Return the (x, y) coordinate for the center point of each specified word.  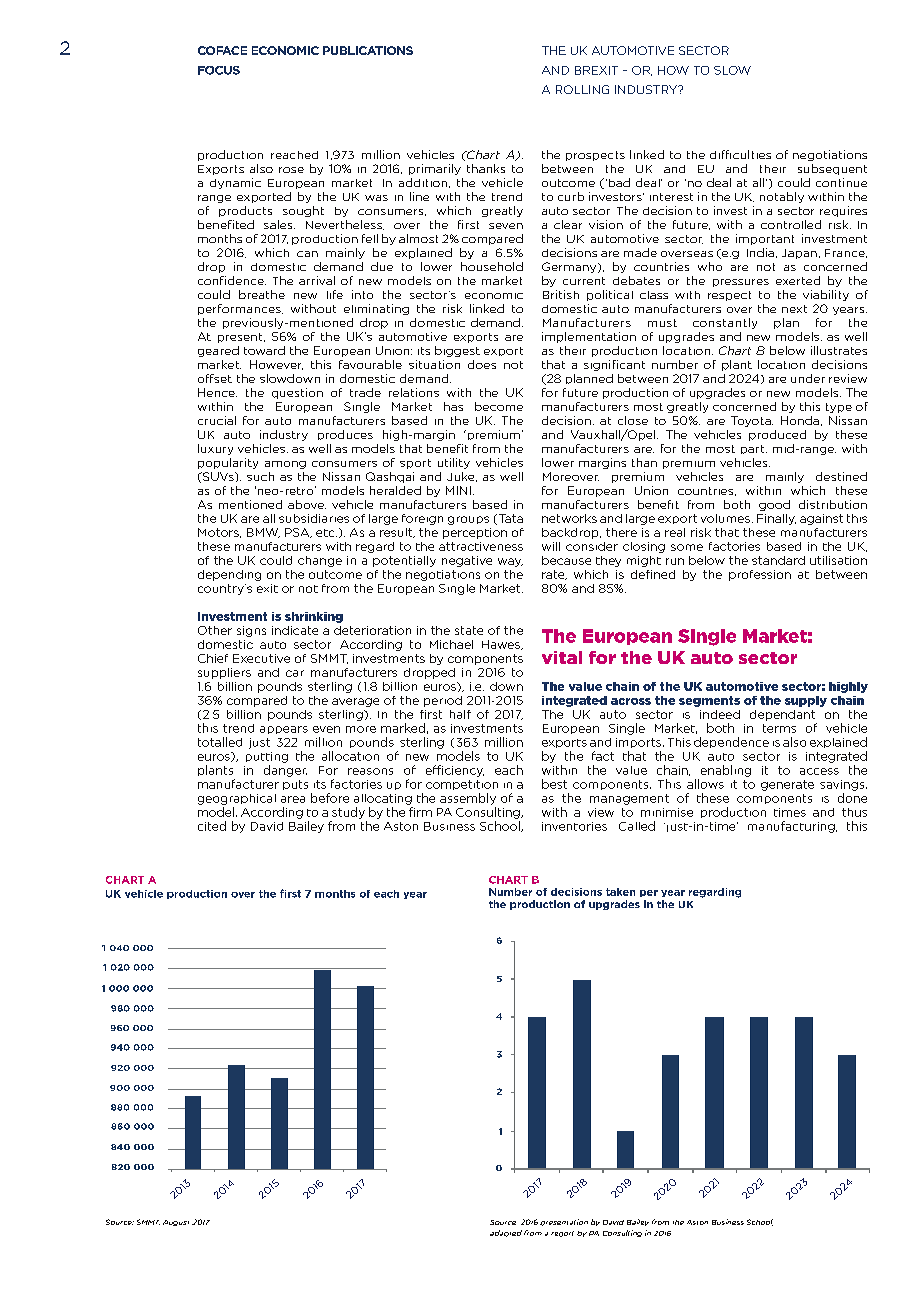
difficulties (740, 154)
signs (251, 631)
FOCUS (219, 70)
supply (806, 701)
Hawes (502, 645)
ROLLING (582, 89)
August (176, 1223)
